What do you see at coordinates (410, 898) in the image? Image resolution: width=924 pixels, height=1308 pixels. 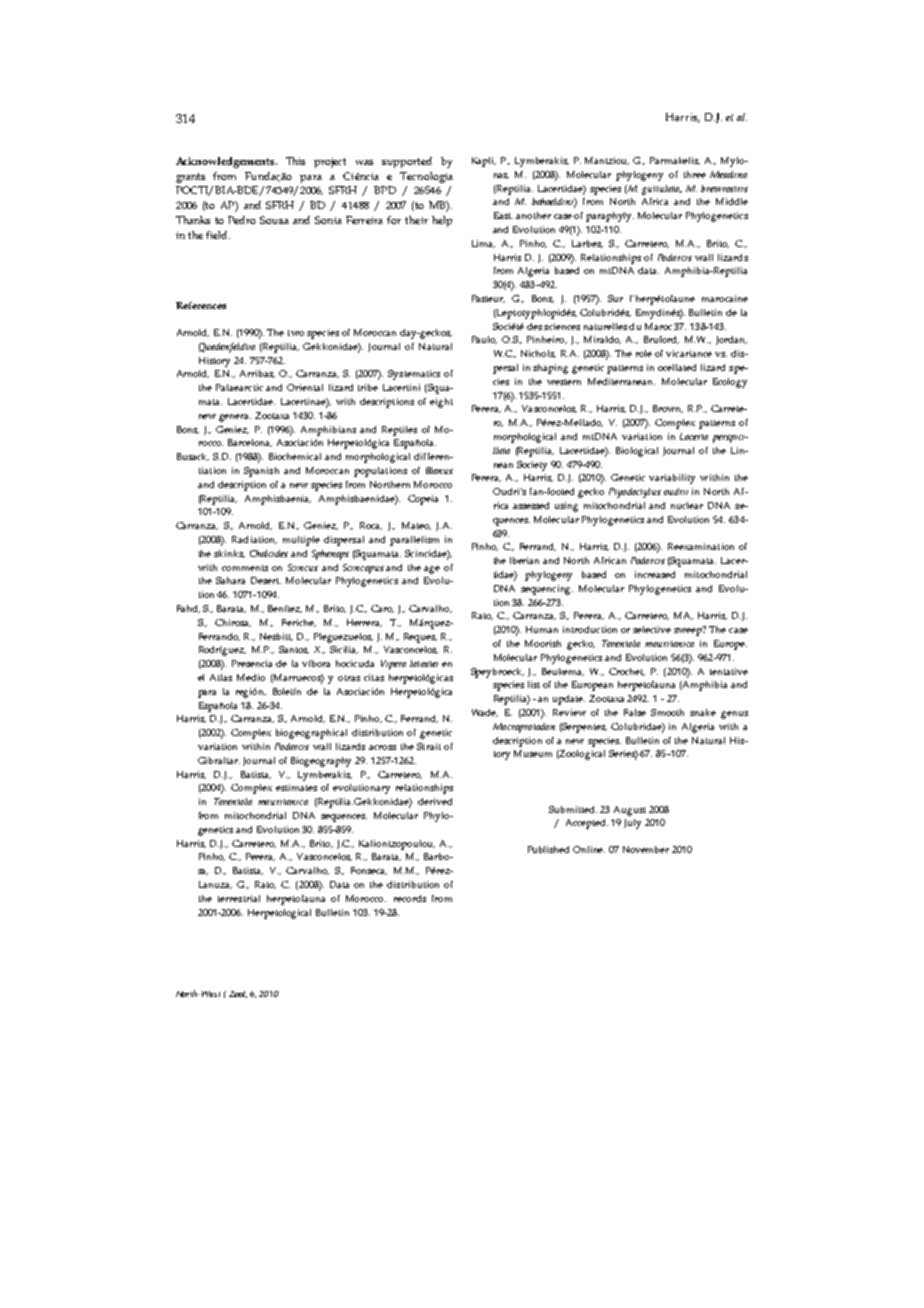 I see `records` at bounding box center [410, 898].
